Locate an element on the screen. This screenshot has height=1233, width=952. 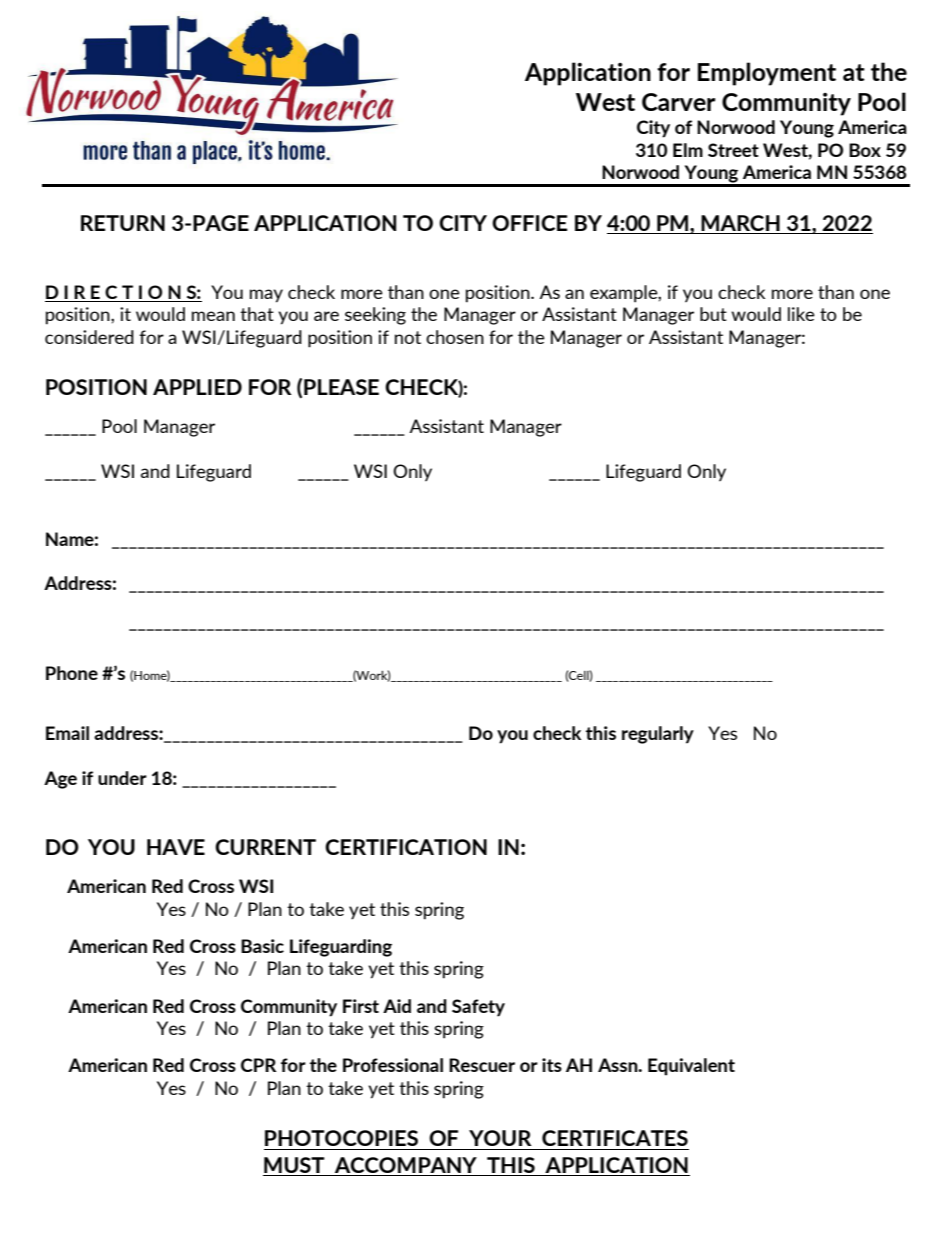
Phone is located at coordinates (72, 673).
